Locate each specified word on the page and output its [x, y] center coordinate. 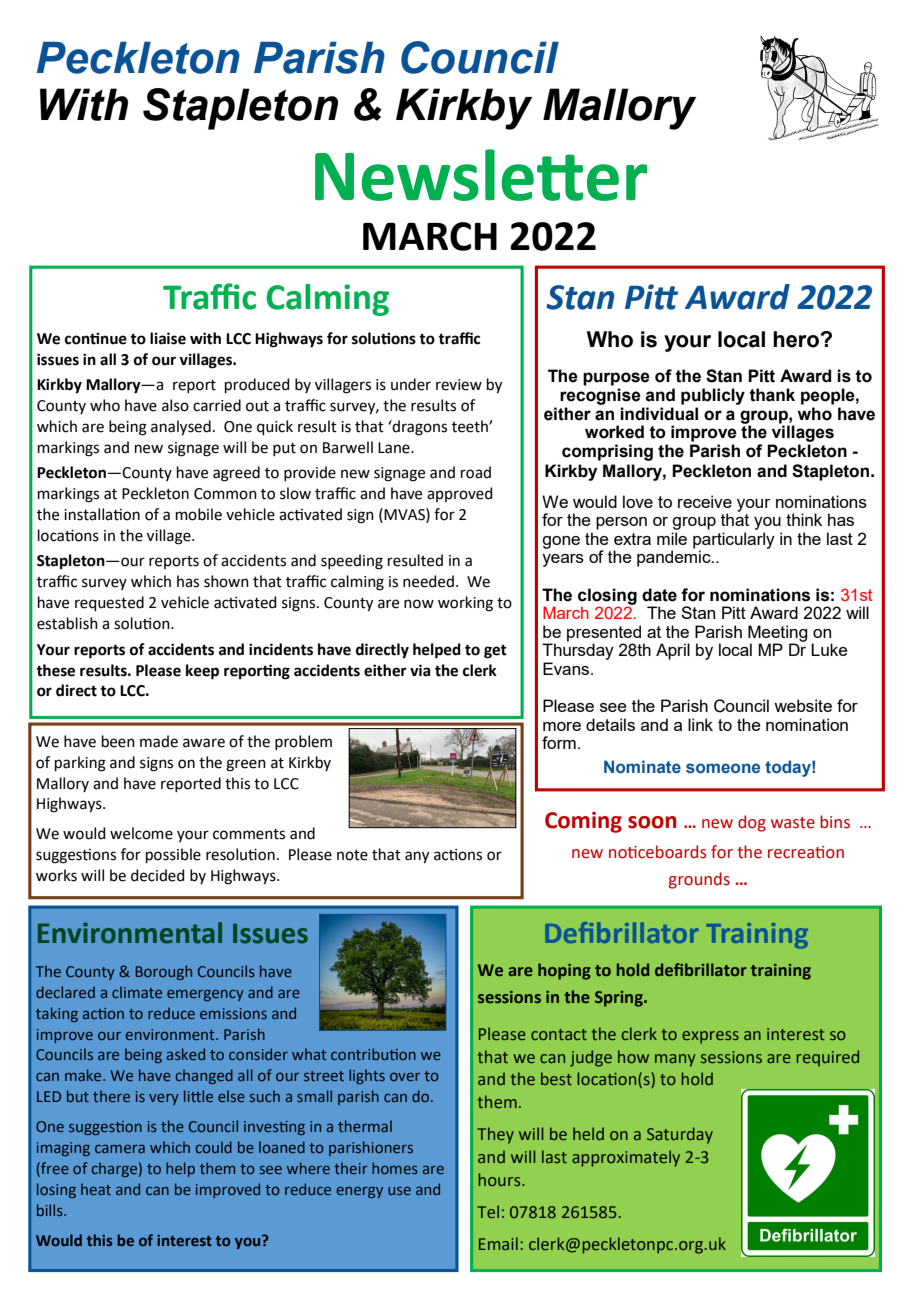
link [700, 724]
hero [796, 339]
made [159, 741]
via [420, 670]
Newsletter [481, 175]
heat [96, 1189]
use [399, 1191]
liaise [168, 338]
